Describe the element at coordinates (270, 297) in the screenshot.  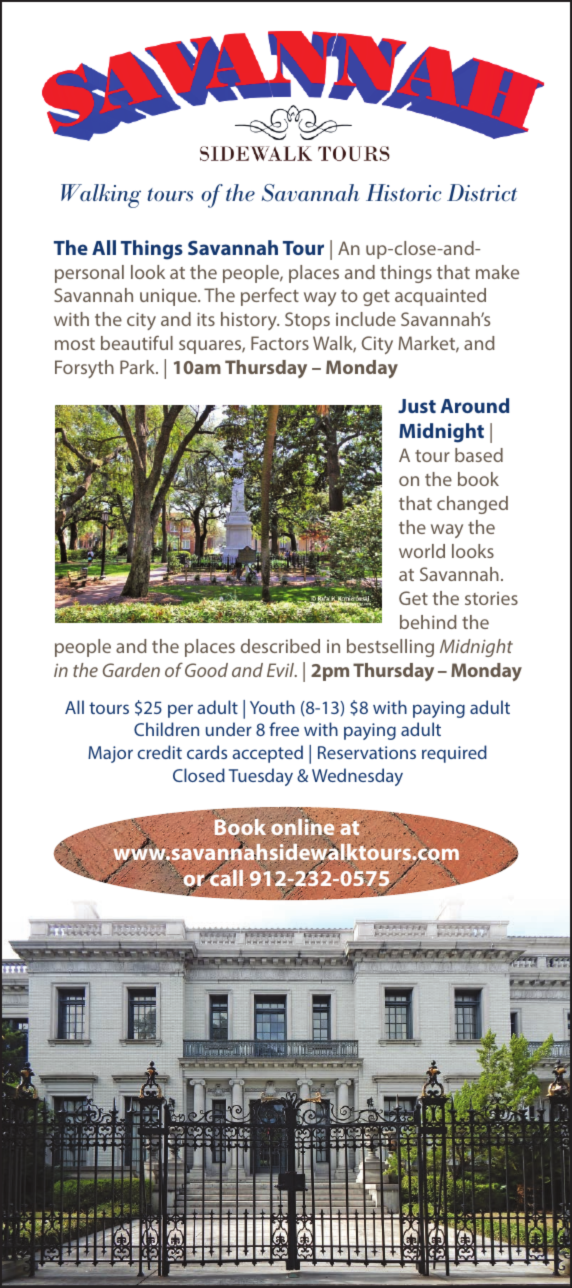
I see `perfect` at that location.
